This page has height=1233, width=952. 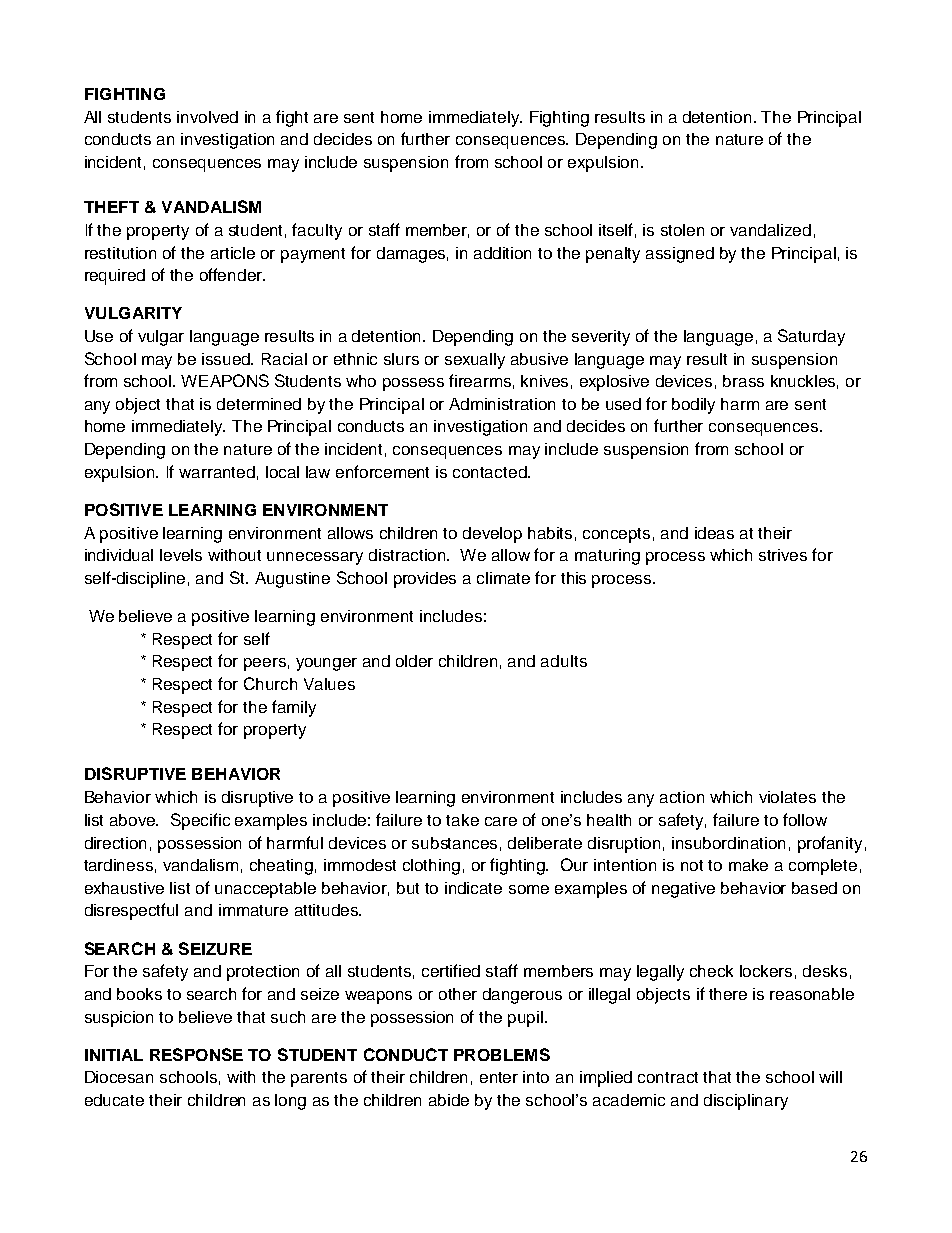 What do you see at coordinates (491, 472) in the page?
I see `contacted` at bounding box center [491, 472].
